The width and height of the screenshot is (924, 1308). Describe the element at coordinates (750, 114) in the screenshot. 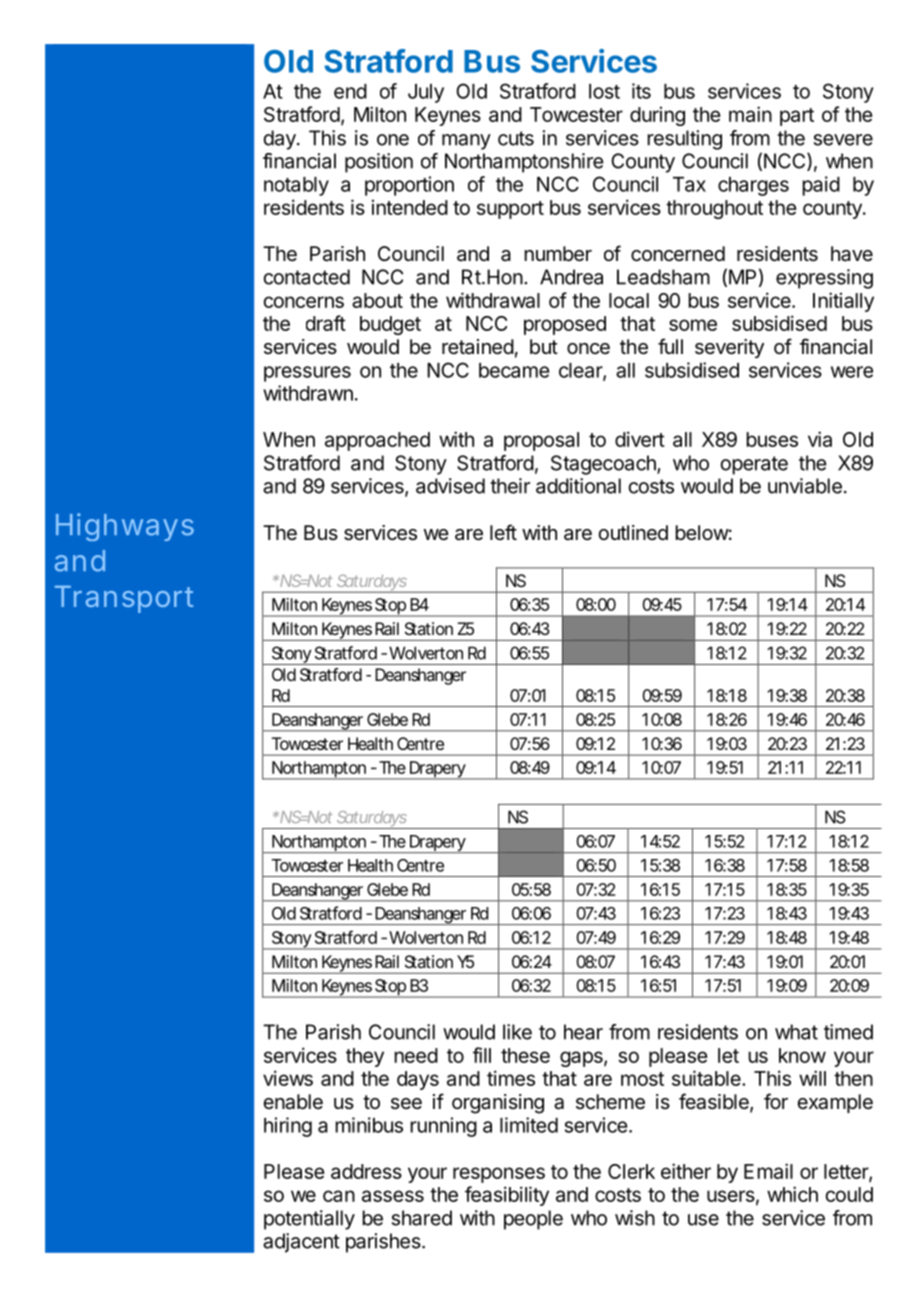

I see `main` at that location.
